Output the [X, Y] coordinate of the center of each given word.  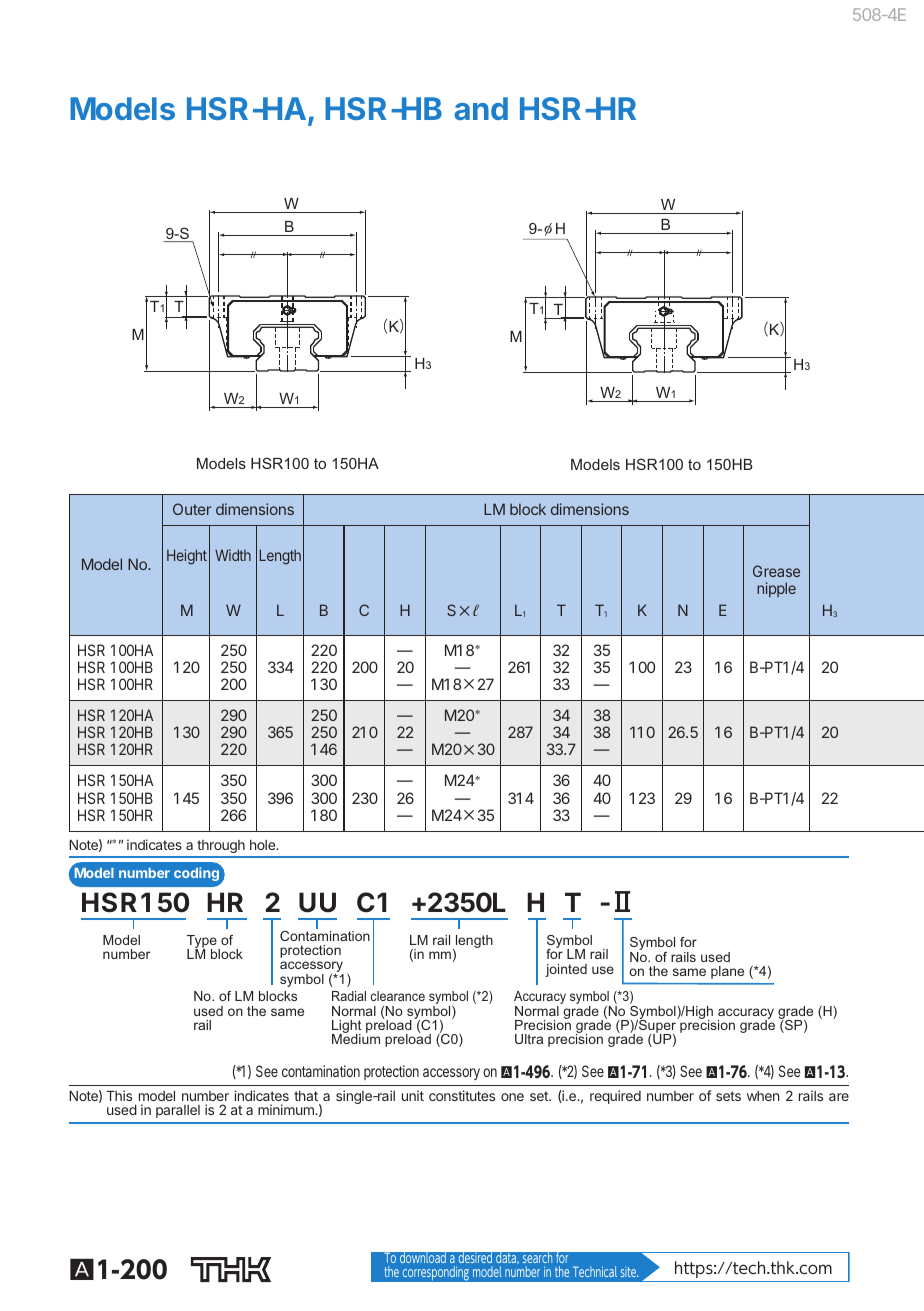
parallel [178, 1111]
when [763, 1096]
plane [727, 972]
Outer [192, 509]
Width [233, 555]
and [481, 108]
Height [187, 557]
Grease [776, 571]
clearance [398, 996]
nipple [776, 589]
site [629, 1272]
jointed [566, 970]
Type [203, 943]
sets [728, 1096]
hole [263, 845]
